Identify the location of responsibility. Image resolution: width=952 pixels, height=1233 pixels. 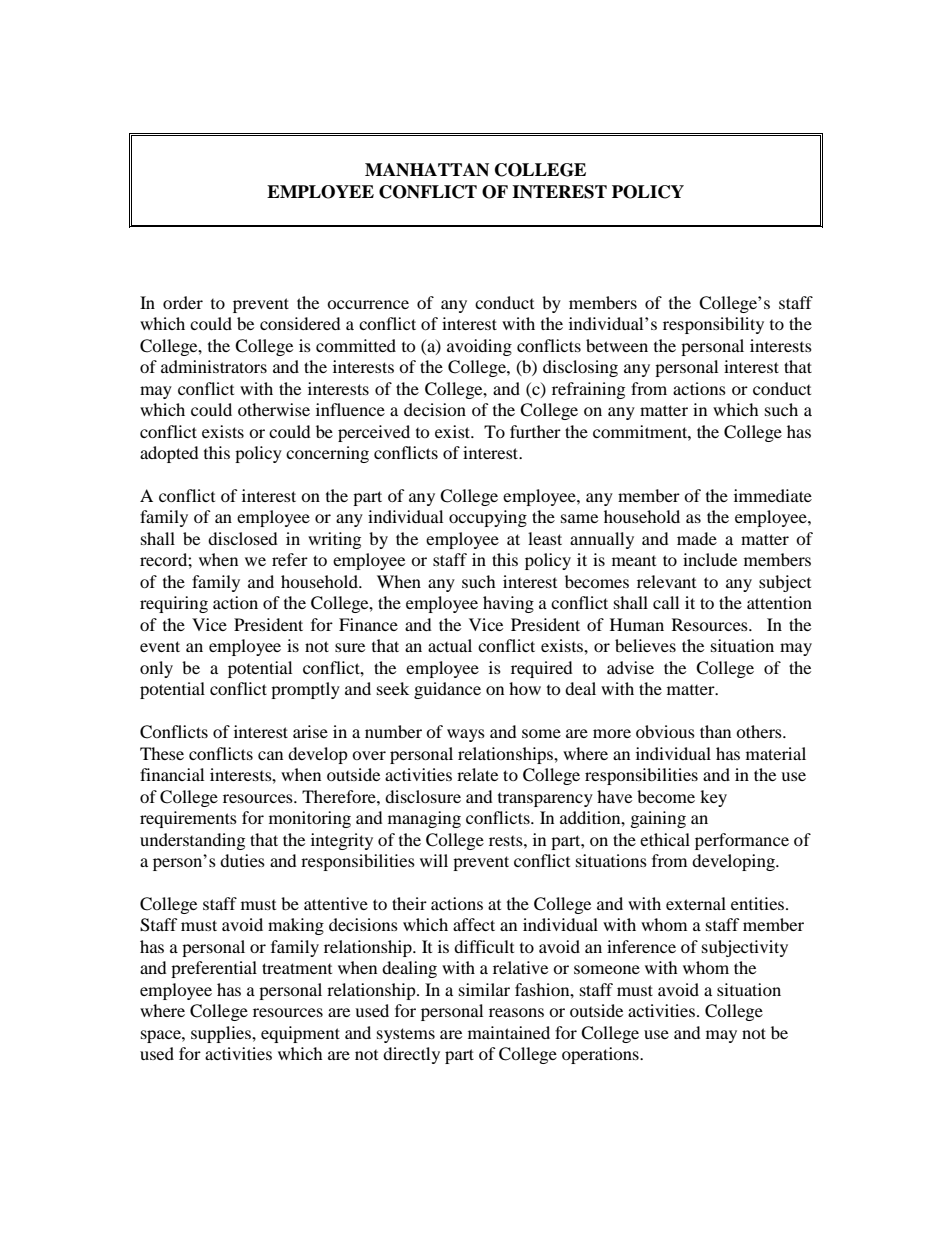
(713, 325).
